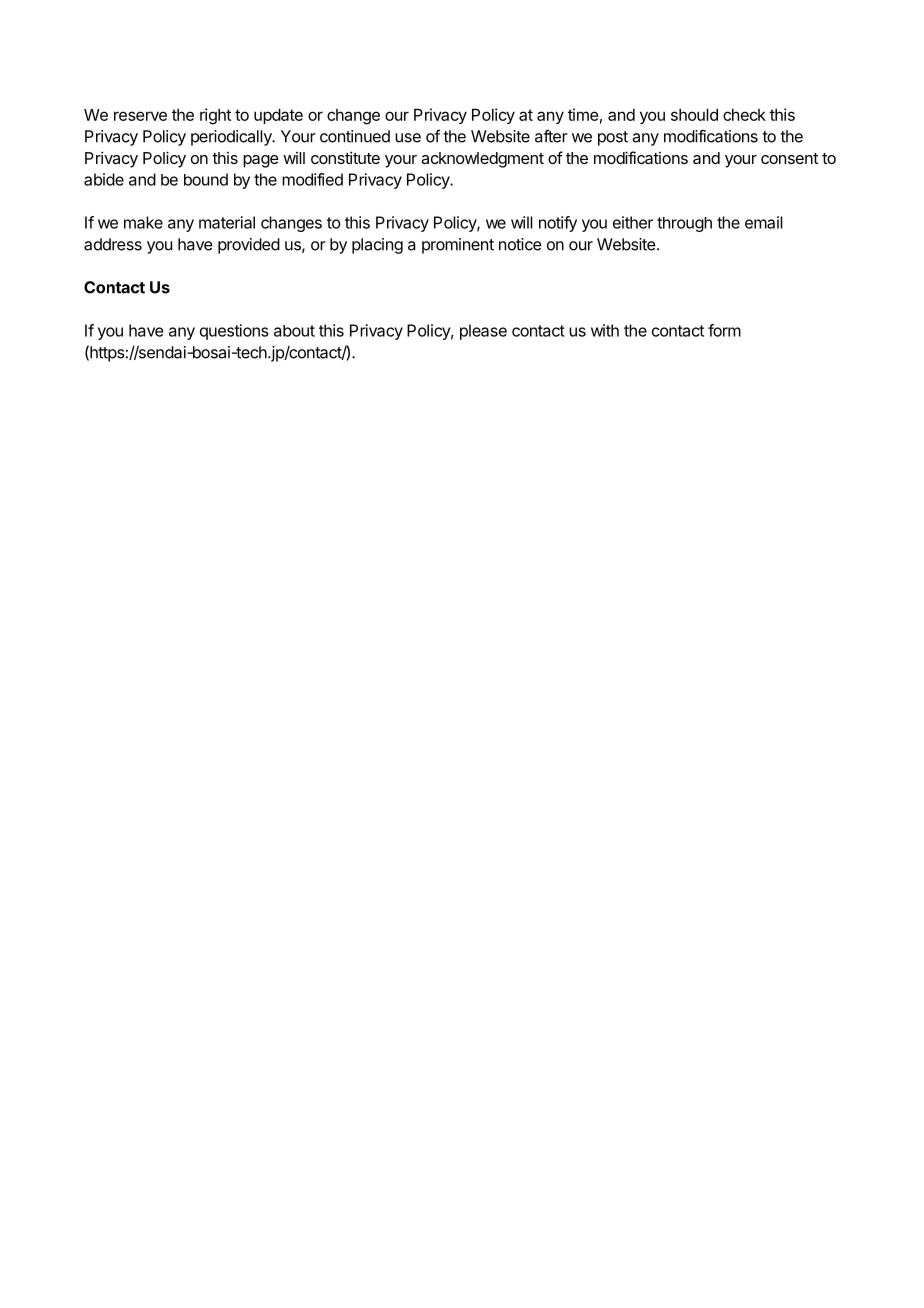 The height and width of the image is (1308, 924). I want to click on notice, so click(520, 244).
